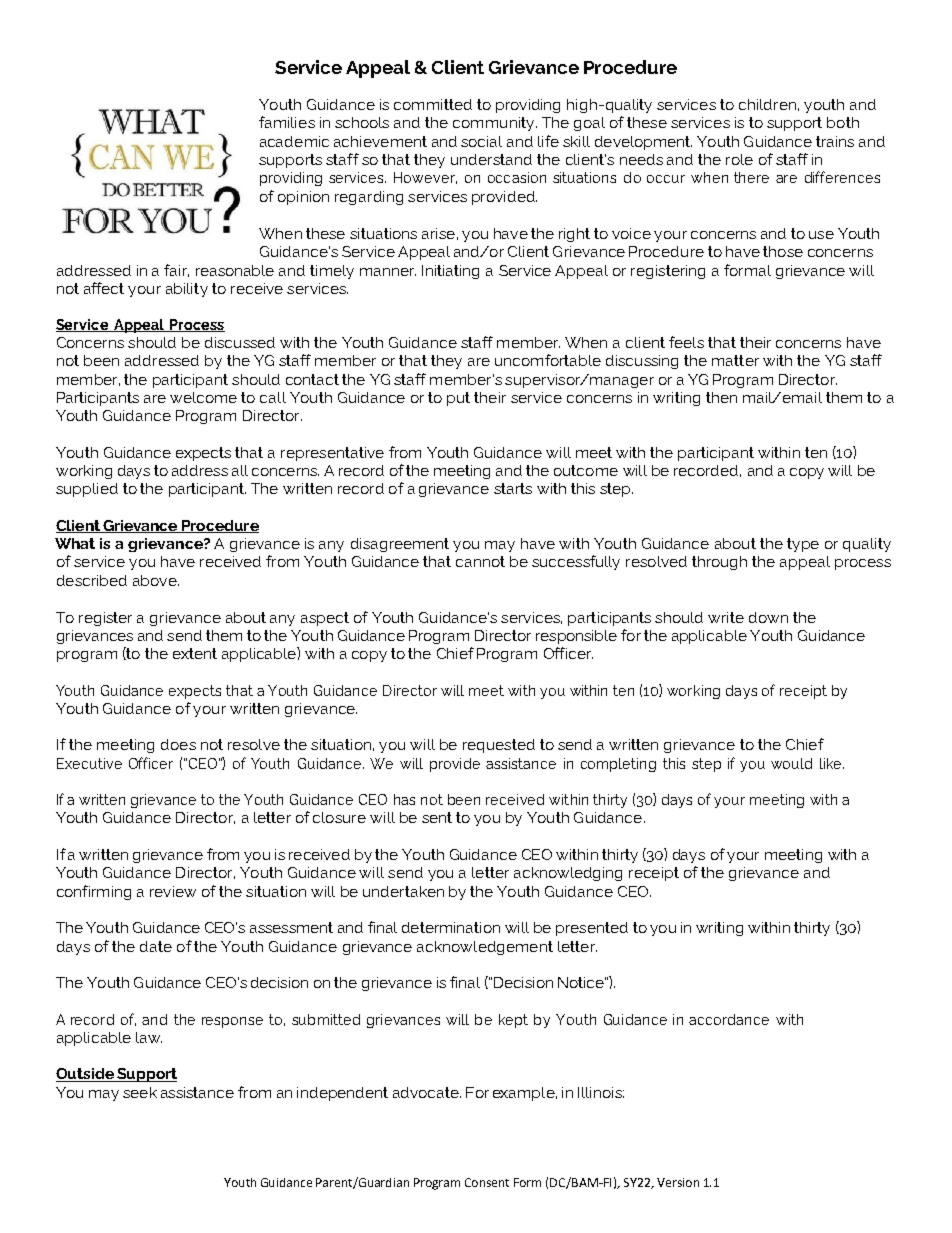  I want to click on matter, so click(735, 360).
